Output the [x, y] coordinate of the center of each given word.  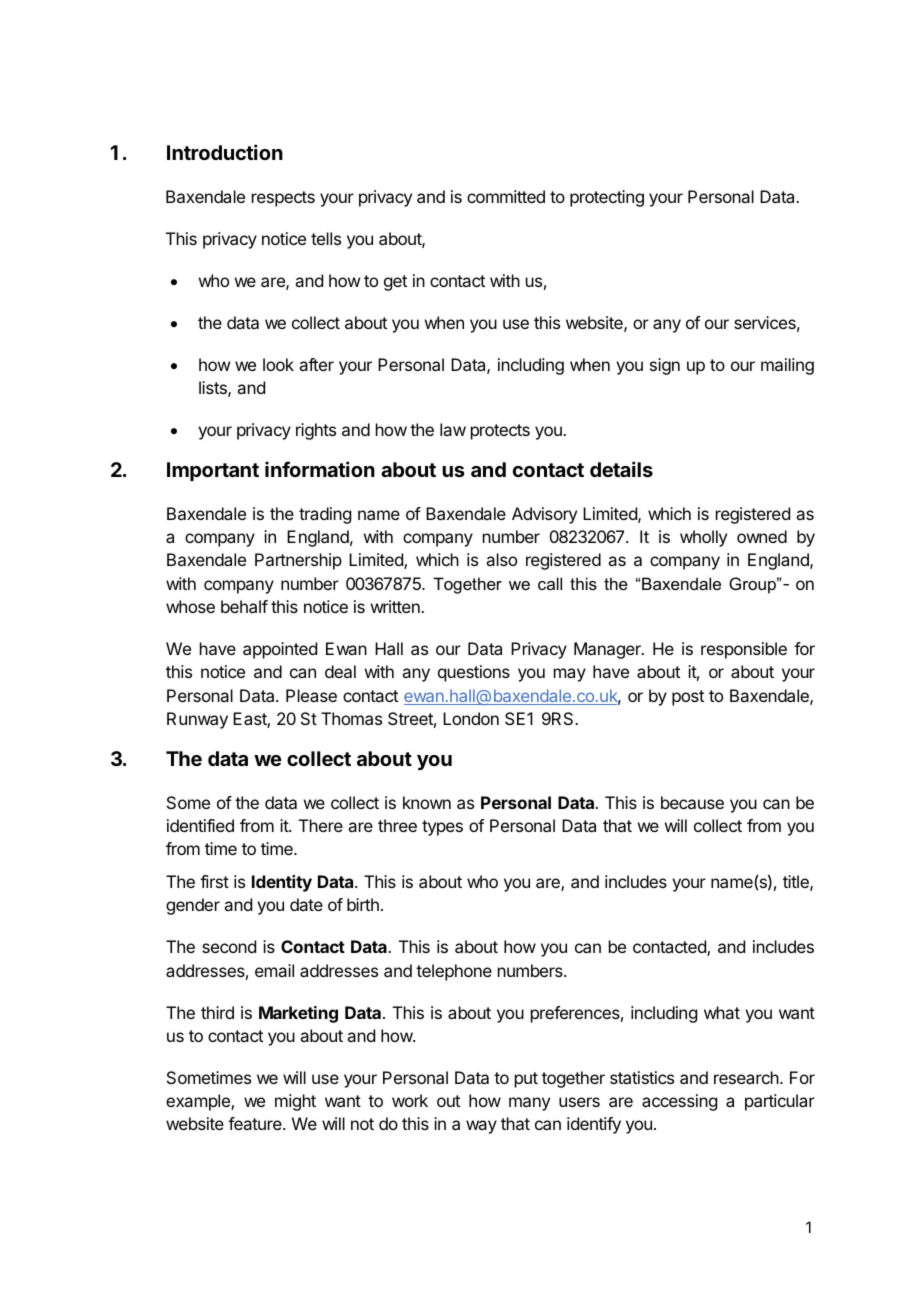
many [529, 1104]
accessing [679, 1102]
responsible [744, 650]
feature [256, 1123]
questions [474, 673]
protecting [607, 198]
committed [506, 196]
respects [283, 199]
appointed [280, 650]
